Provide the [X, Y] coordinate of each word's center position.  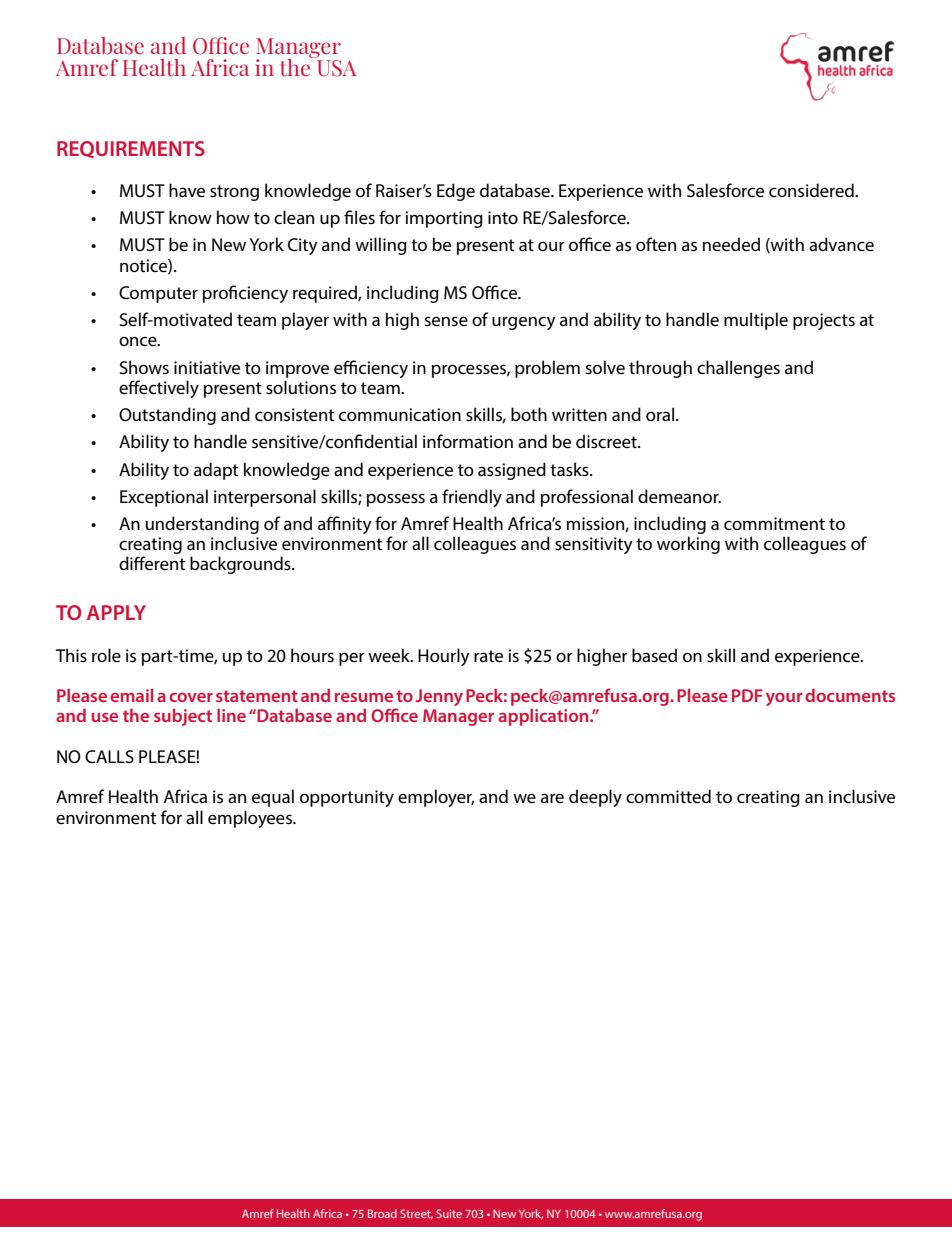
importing [444, 219]
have [187, 190]
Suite [449, 1213]
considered [812, 190]
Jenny [439, 697]
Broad [382, 1213]
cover [191, 697]
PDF [747, 695]
